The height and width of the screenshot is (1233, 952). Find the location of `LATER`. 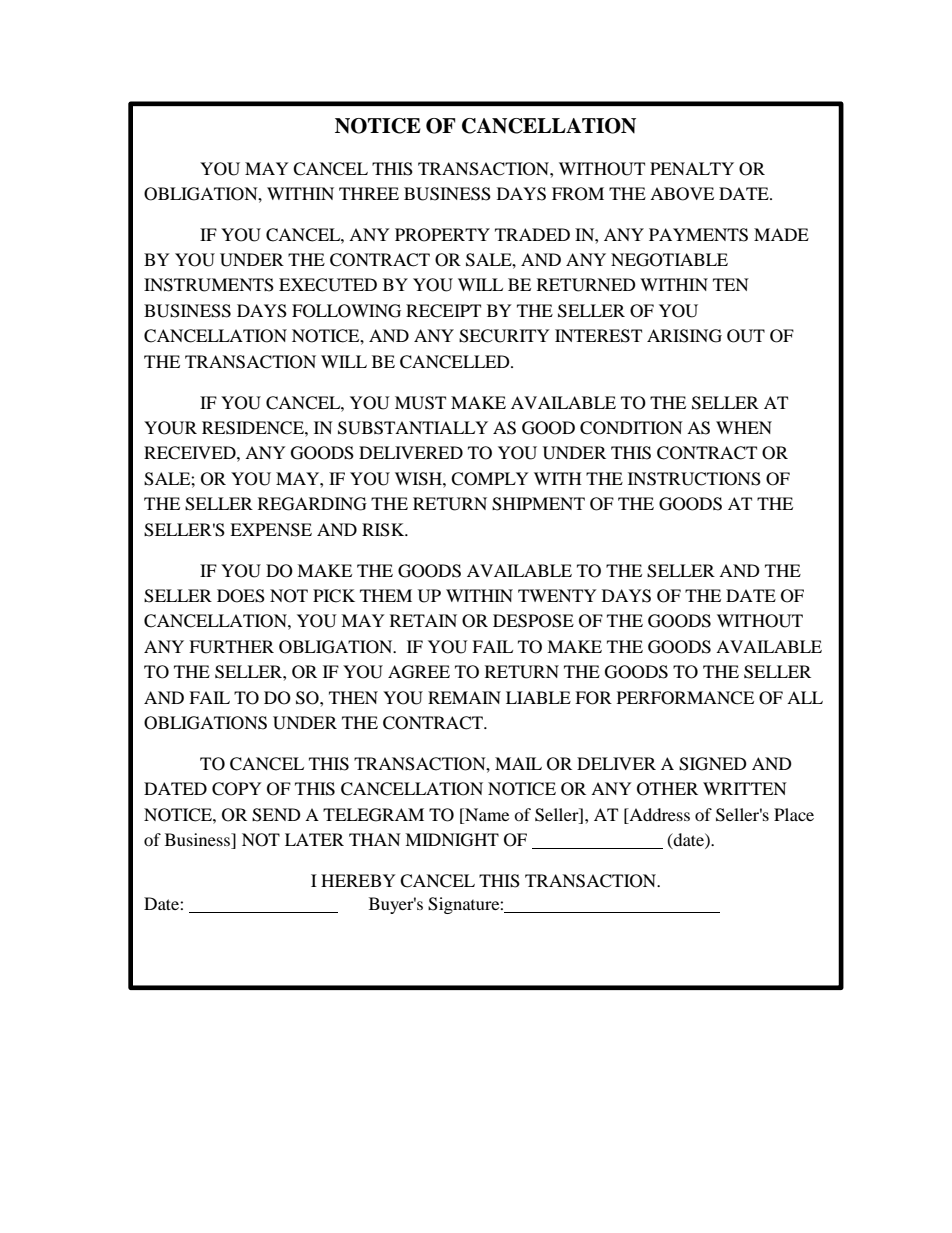

LATER is located at coordinates (314, 839).
